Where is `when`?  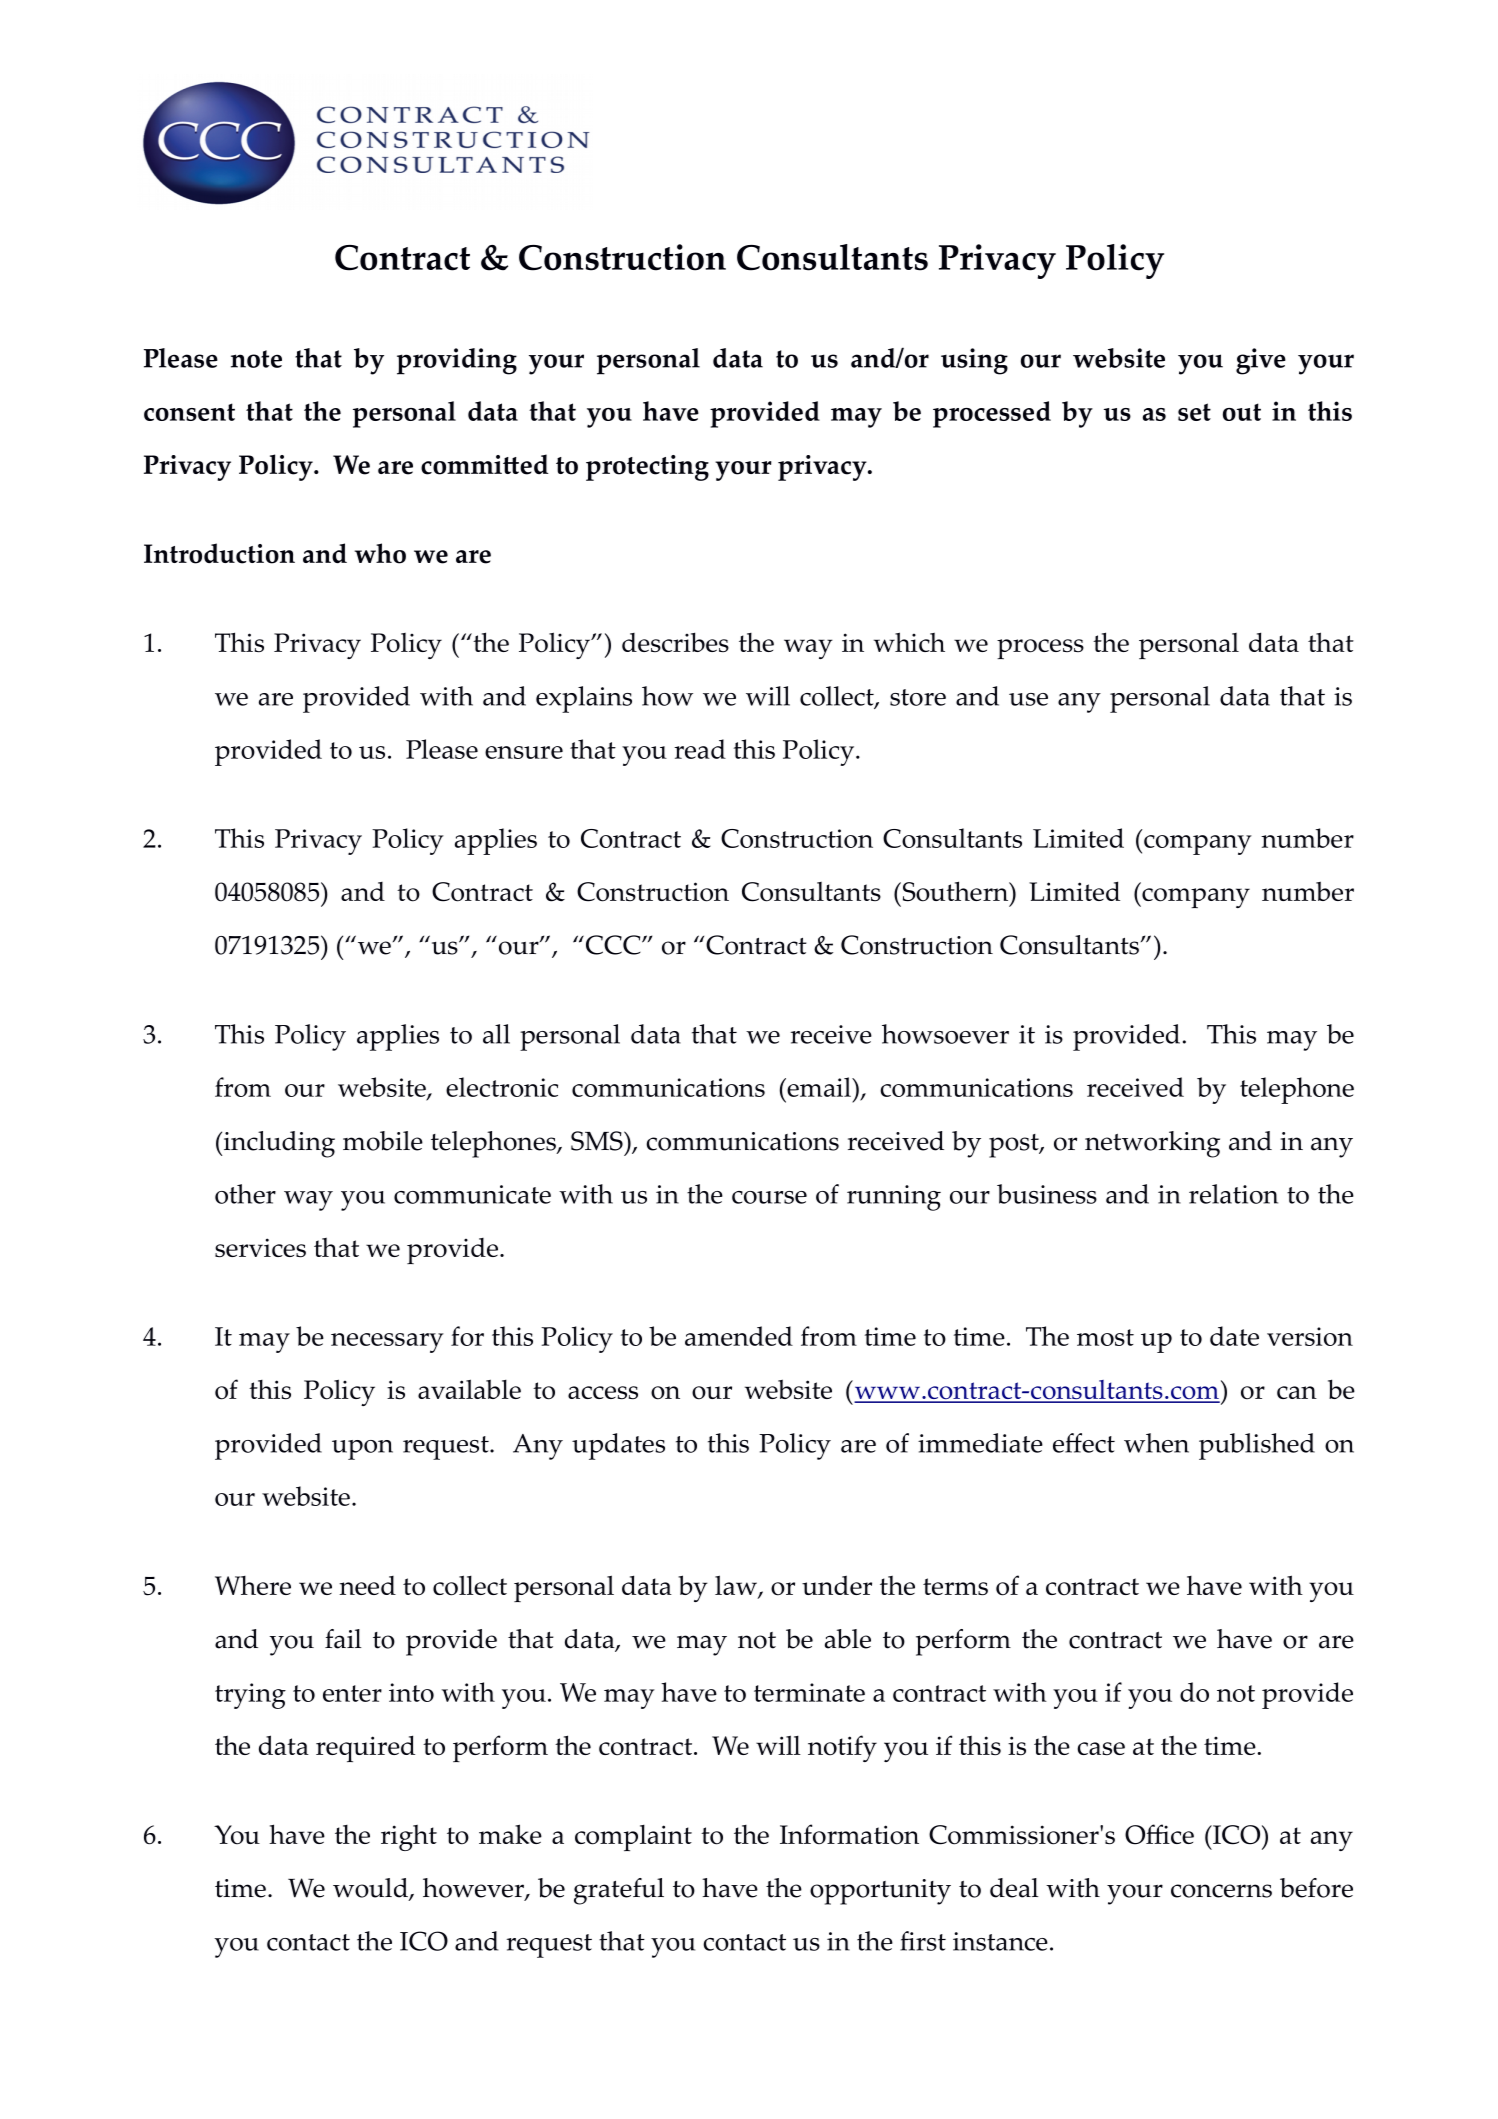 when is located at coordinates (1156, 1443).
